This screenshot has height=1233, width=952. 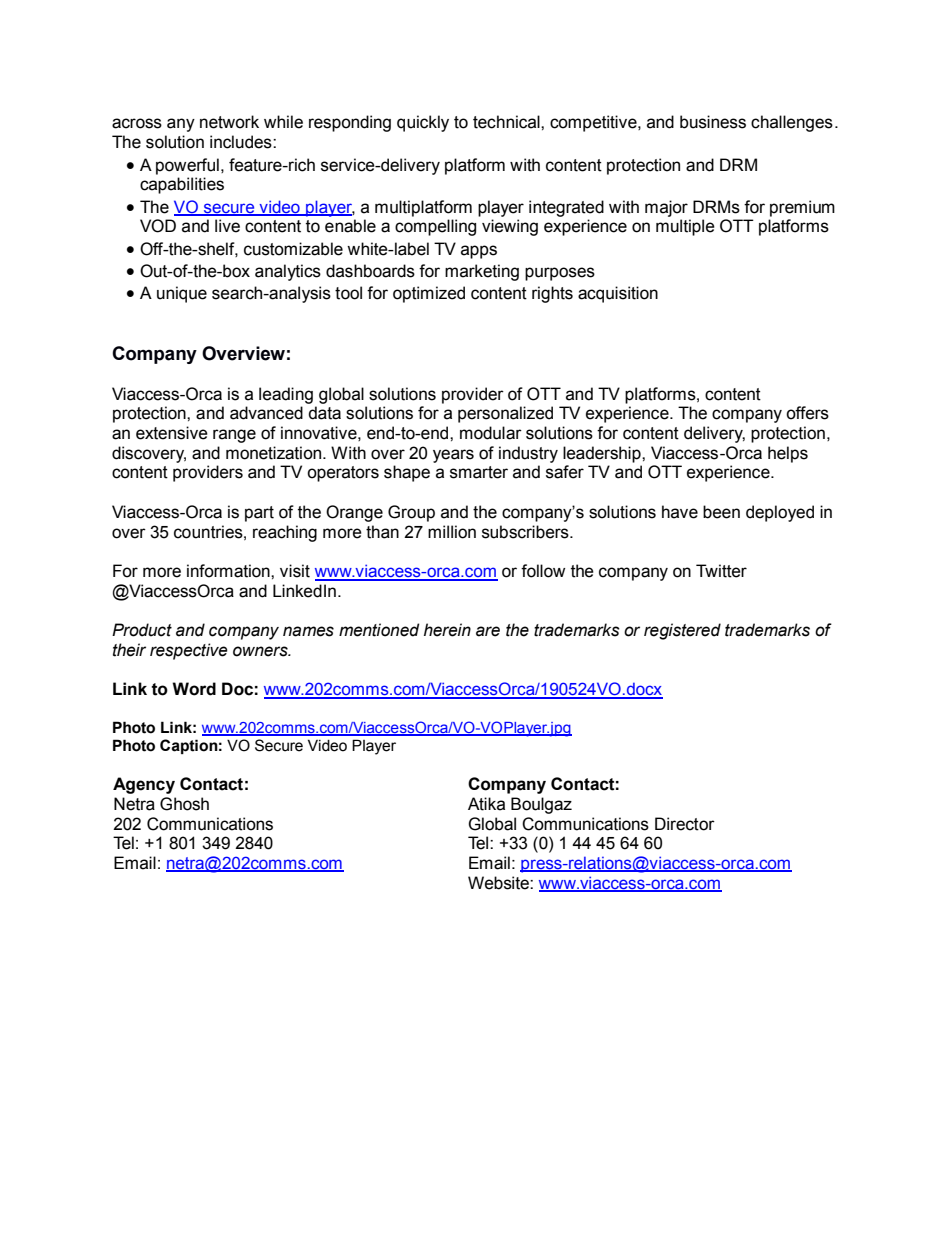 I want to click on includes, so click(x=242, y=142).
